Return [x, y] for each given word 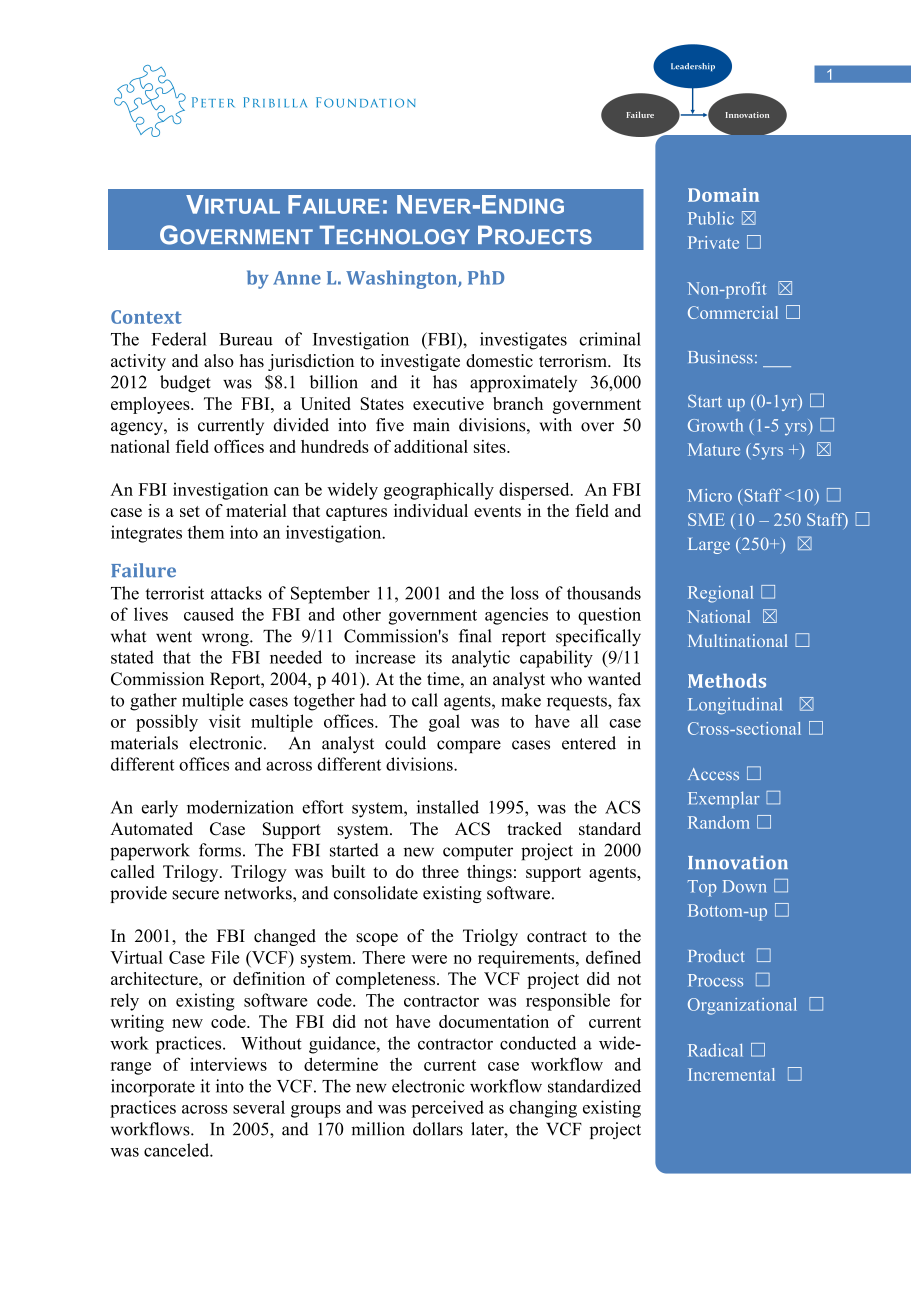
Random [719, 822]
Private [713, 242]
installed [448, 807]
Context [146, 317]
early [160, 809]
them [205, 532]
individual [431, 510]
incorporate [153, 1088]
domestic [499, 361]
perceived [447, 1109]
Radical [715, 1050]
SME [706, 519]
